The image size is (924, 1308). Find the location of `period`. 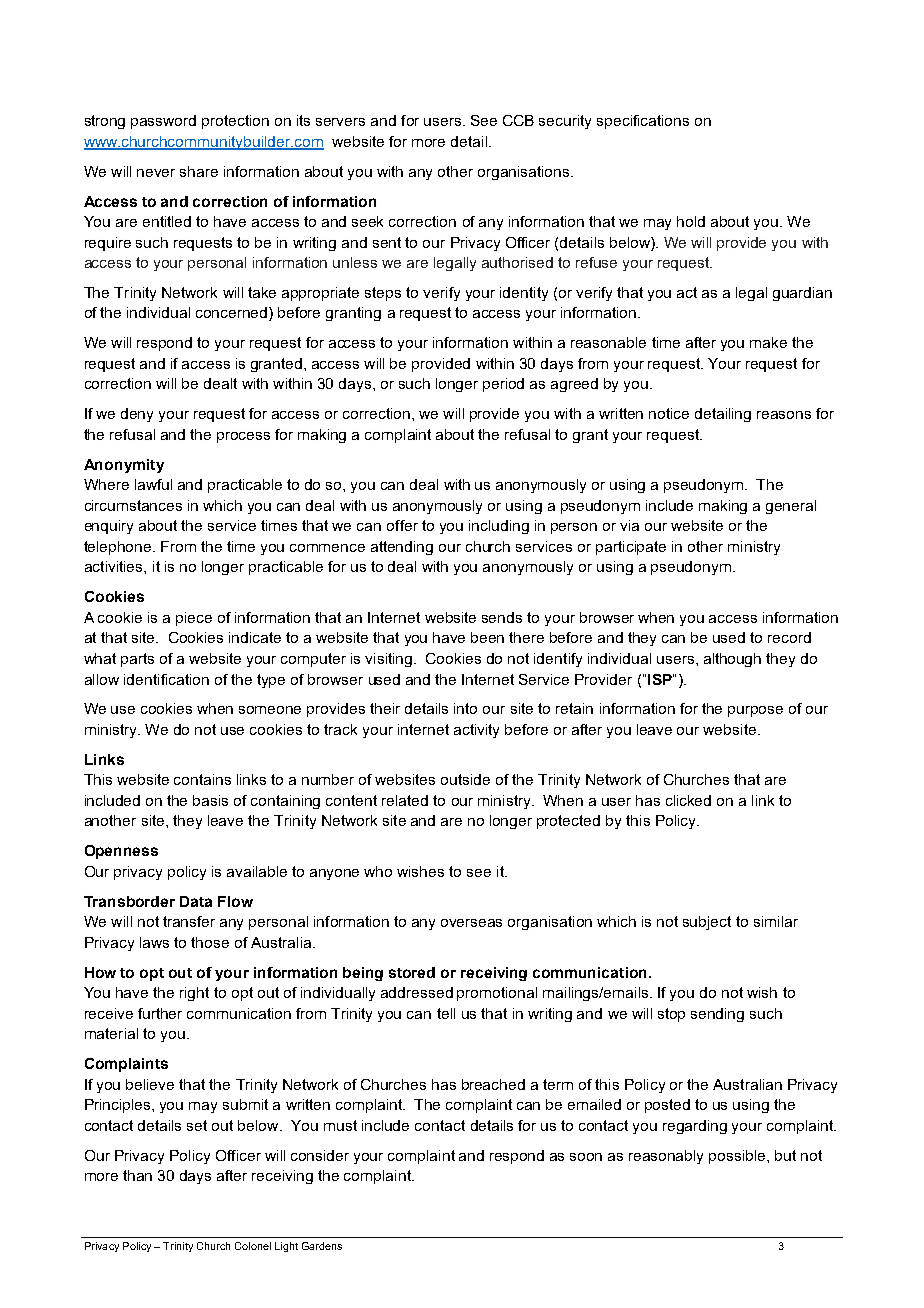

period is located at coordinates (503, 385).
